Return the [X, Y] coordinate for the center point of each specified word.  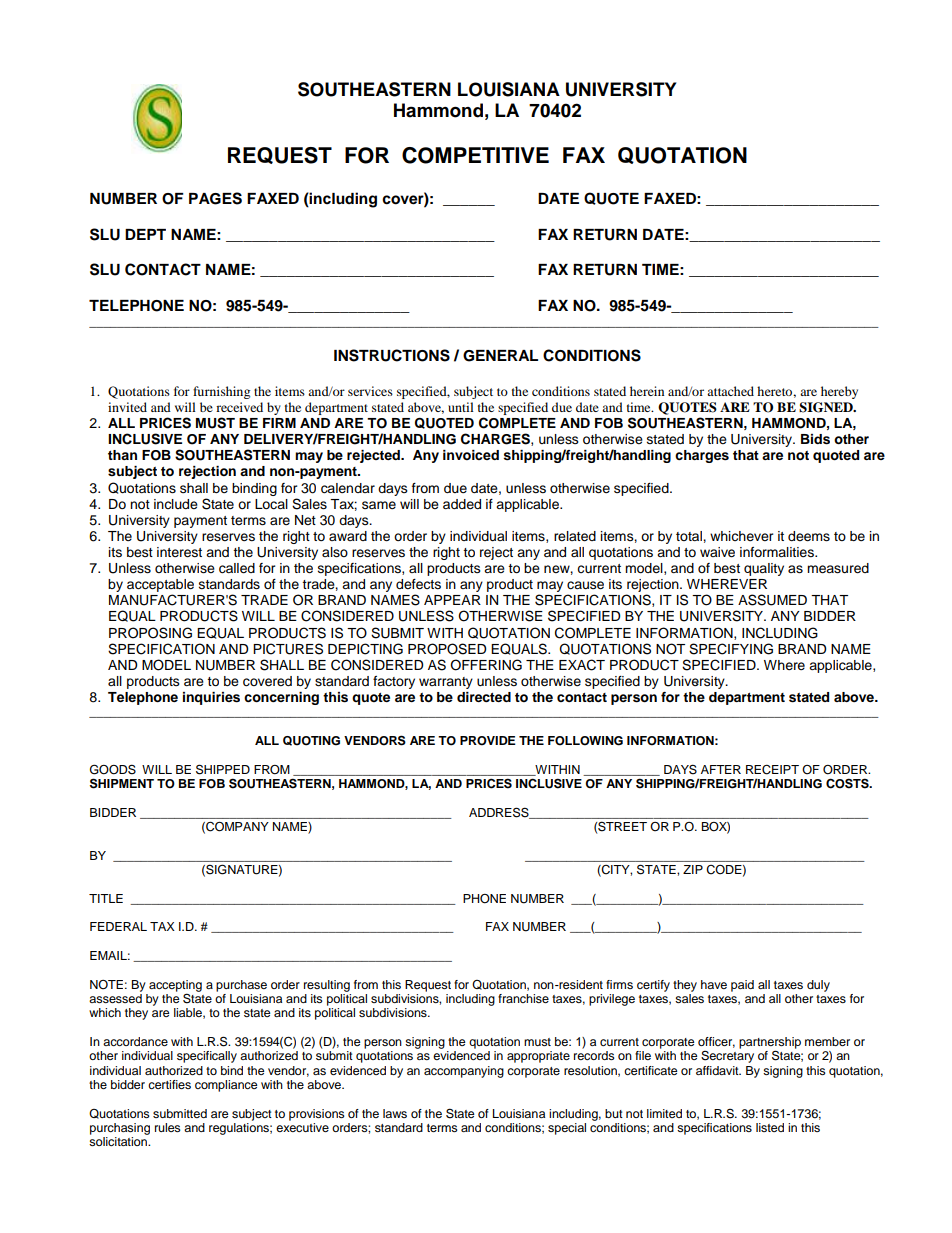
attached [730, 391]
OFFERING [486, 665]
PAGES [215, 198]
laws [395, 1113]
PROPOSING [150, 633]
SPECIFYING [731, 649]
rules [168, 1127]
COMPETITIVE [475, 155]
